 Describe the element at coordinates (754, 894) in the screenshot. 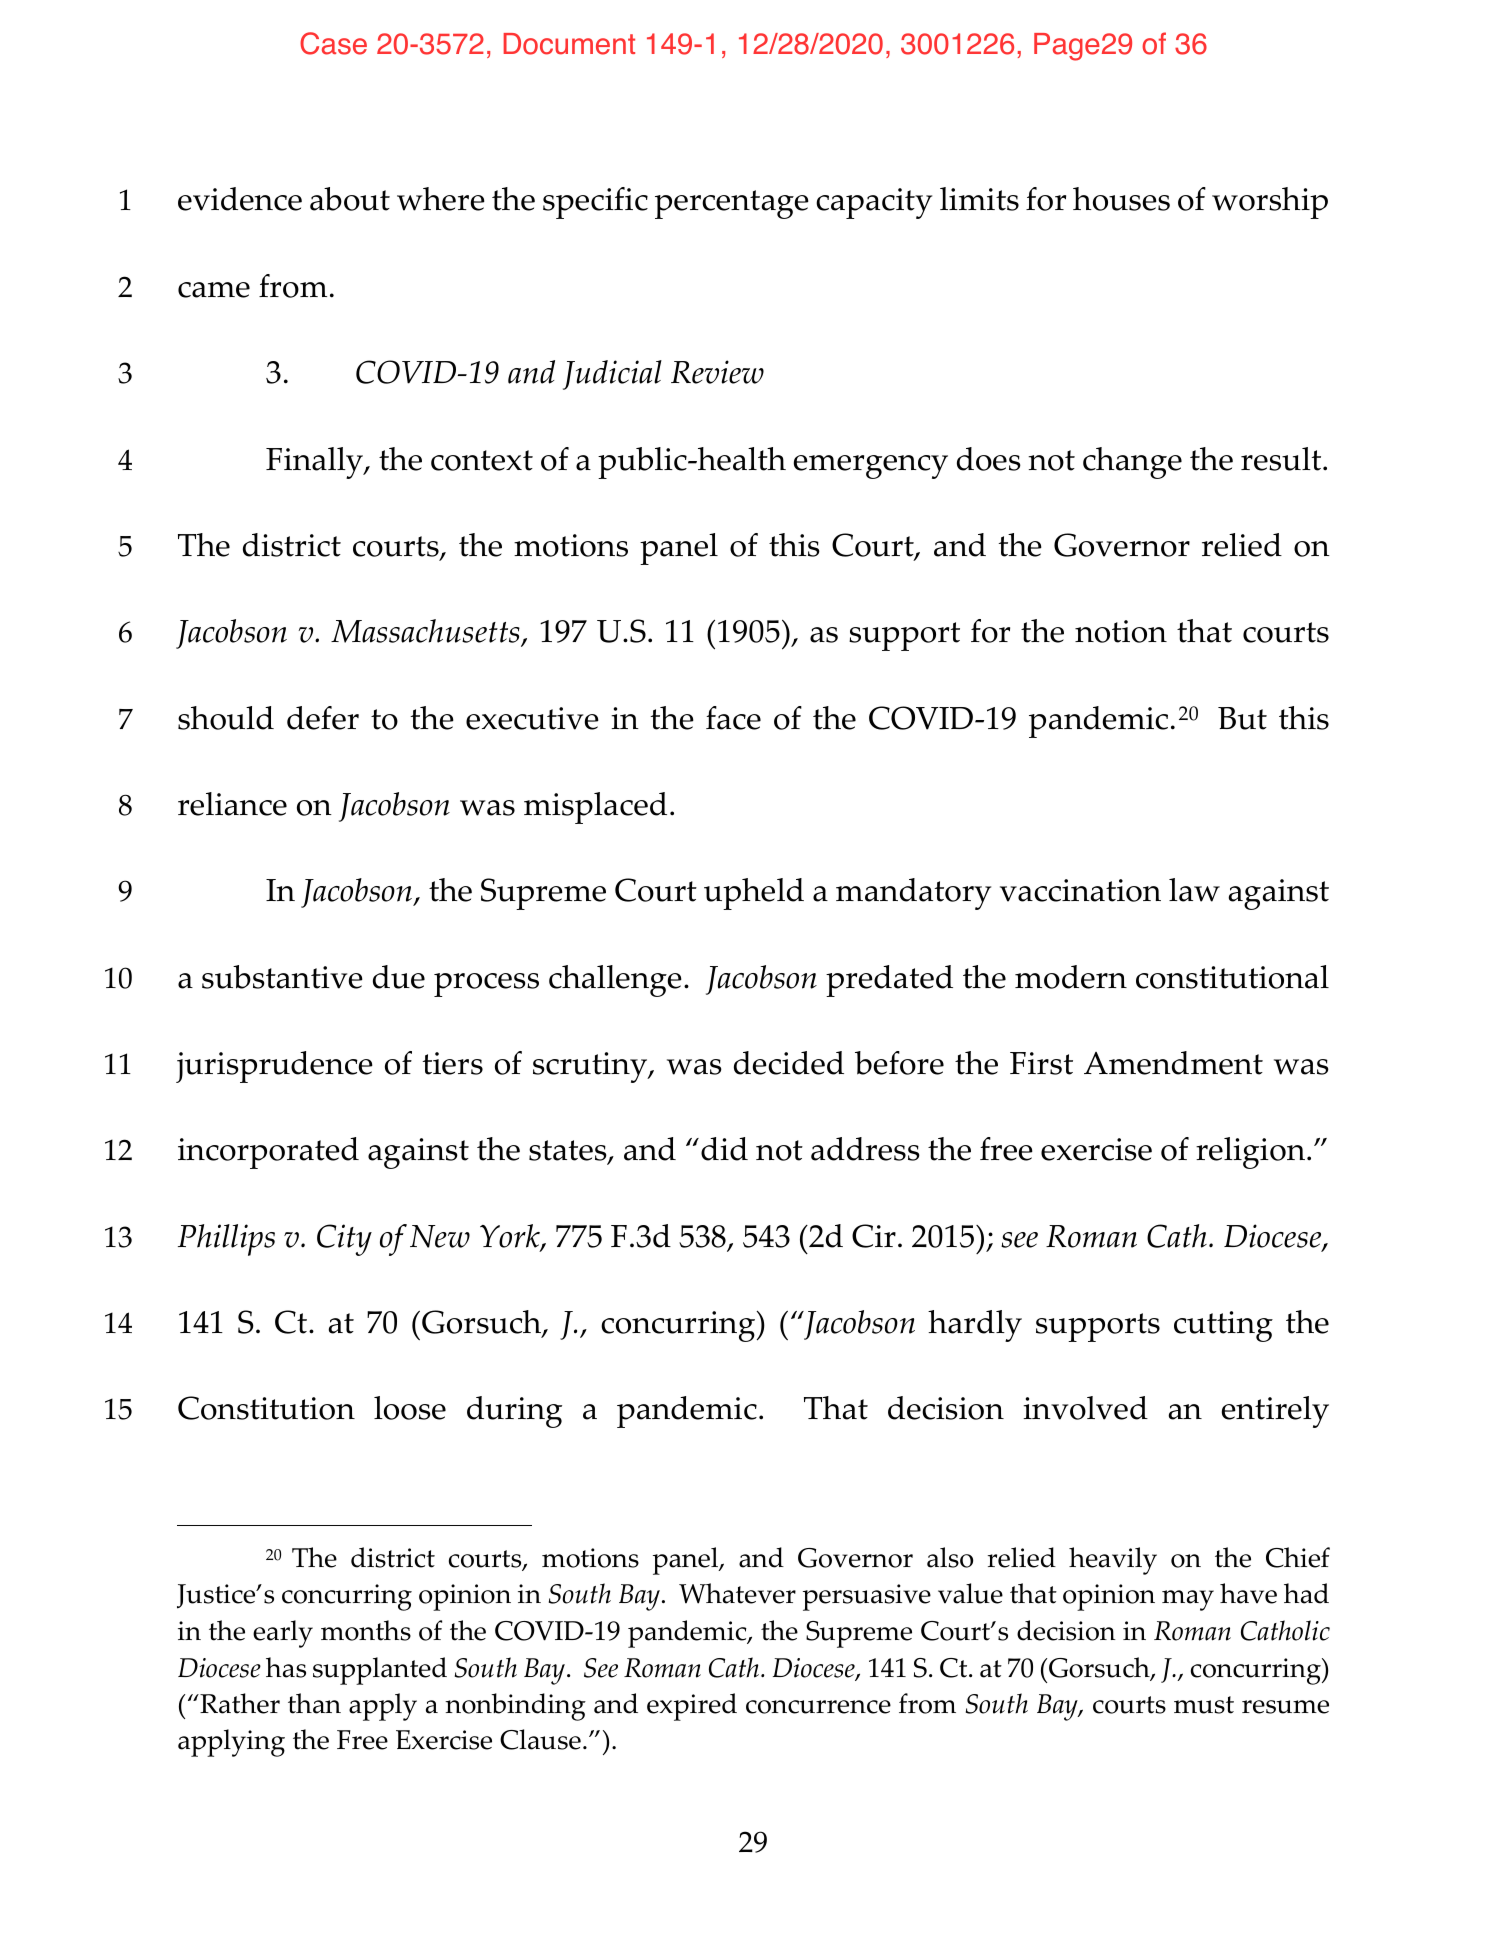

I see `upheld` at that location.
